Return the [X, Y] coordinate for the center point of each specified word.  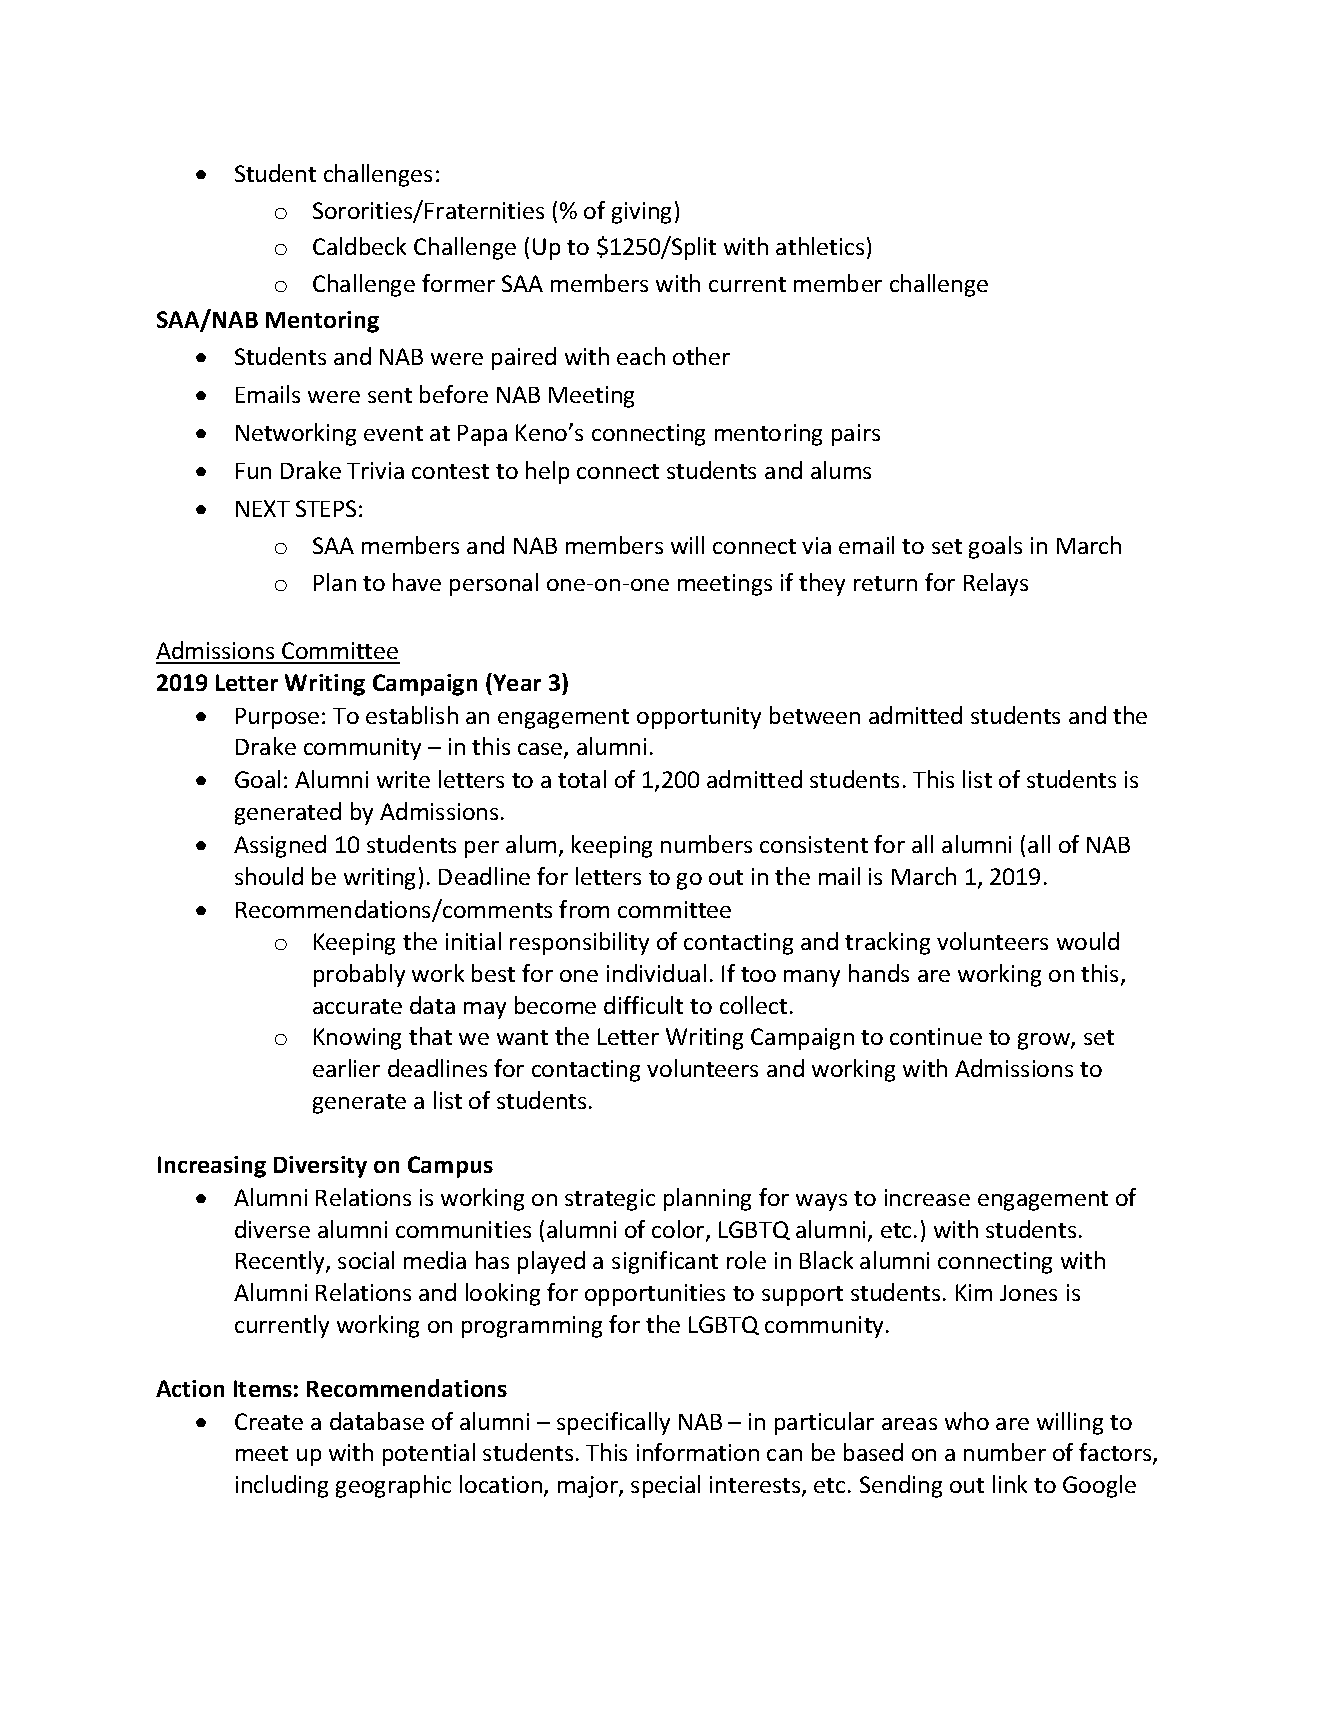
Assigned [280, 846]
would [1088, 941]
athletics [820, 246]
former [458, 283]
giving [641, 213]
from [584, 909]
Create [269, 1421]
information [698, 1452]
